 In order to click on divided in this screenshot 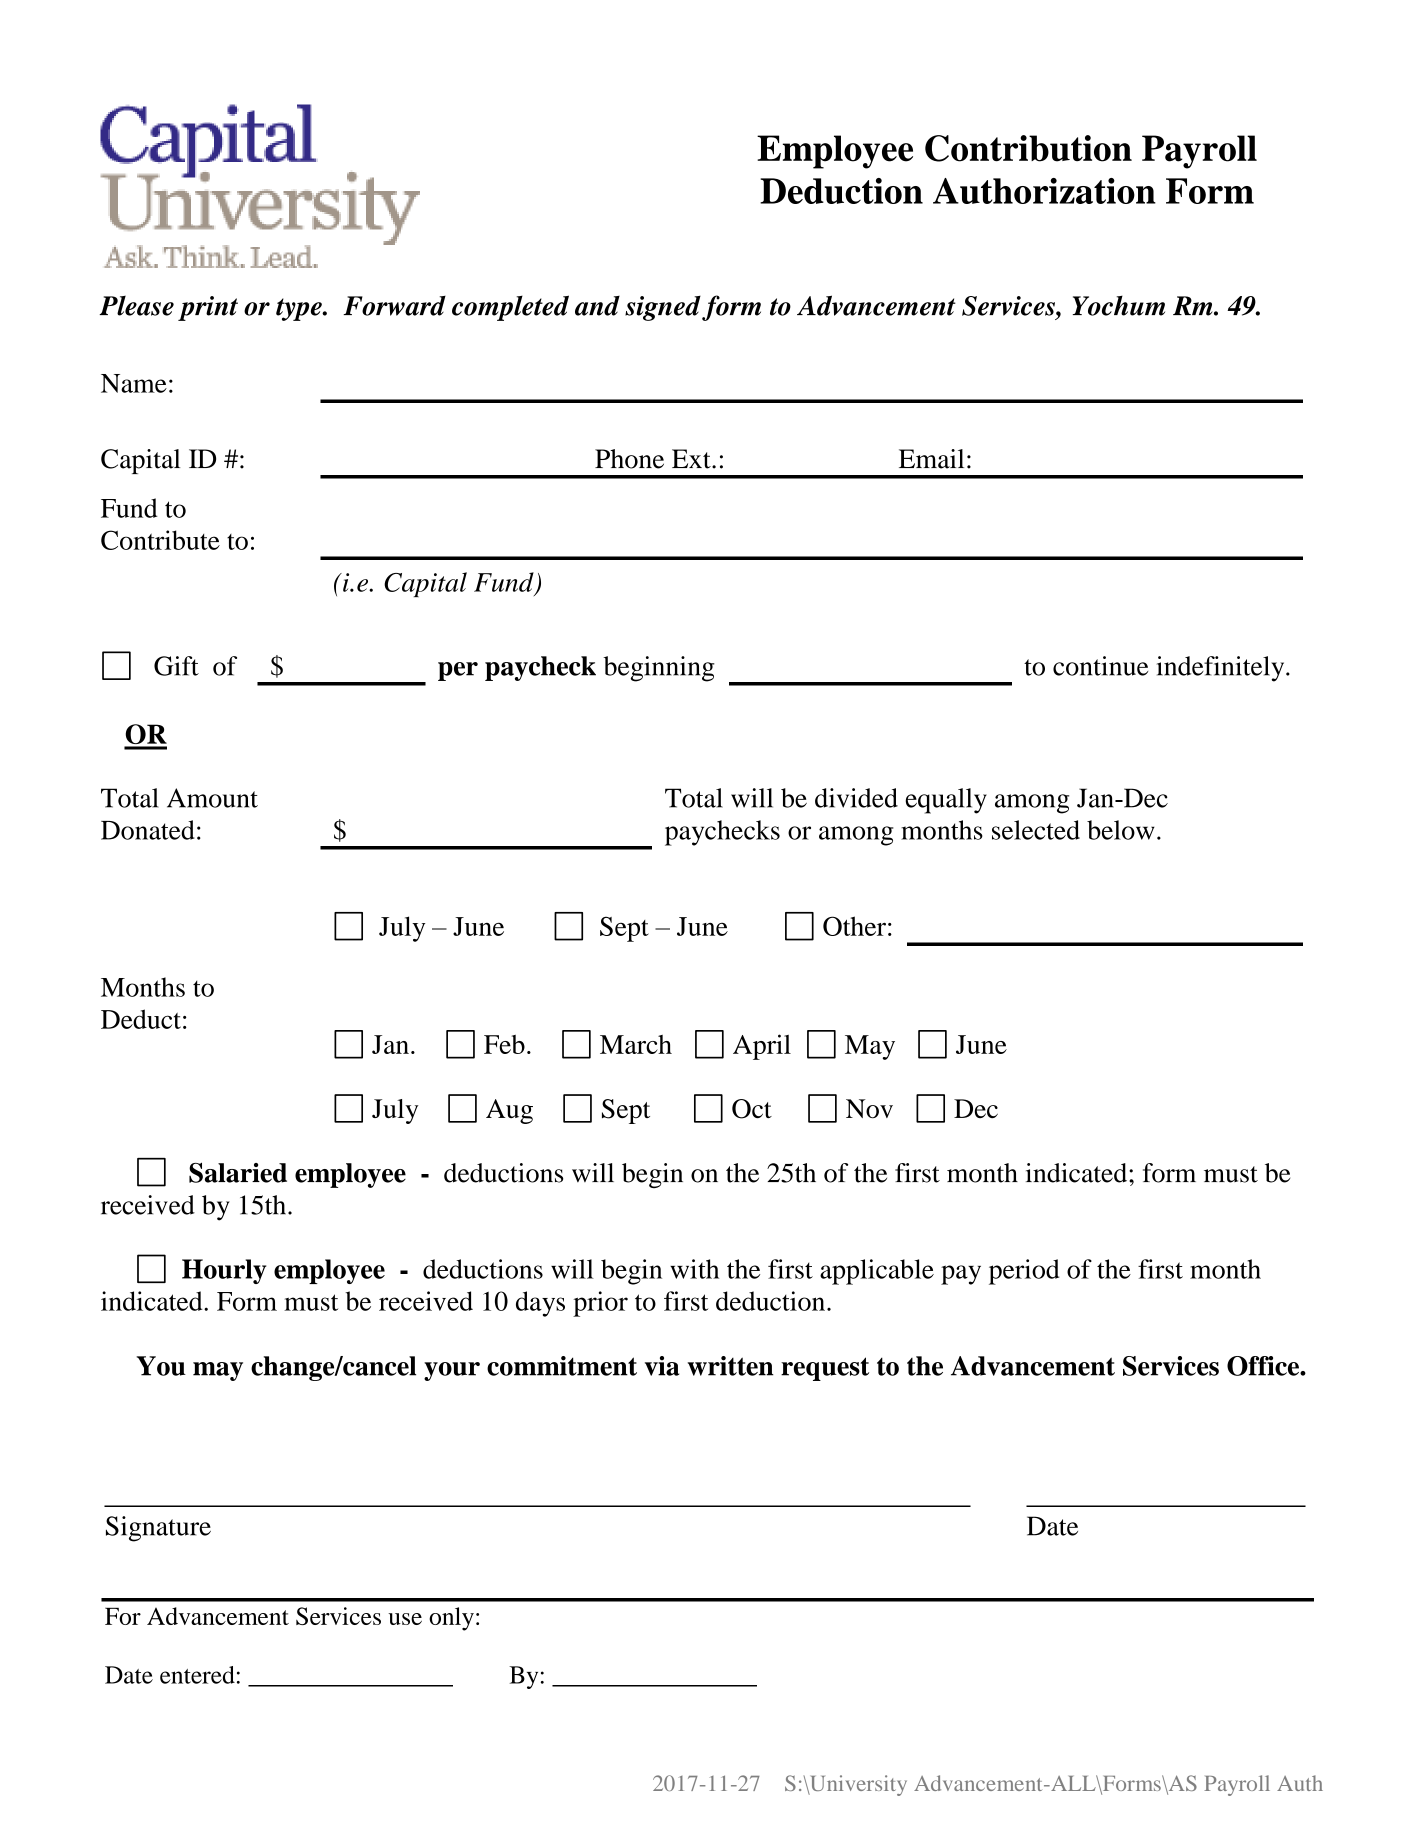, I will do `click(856, 798)`.
